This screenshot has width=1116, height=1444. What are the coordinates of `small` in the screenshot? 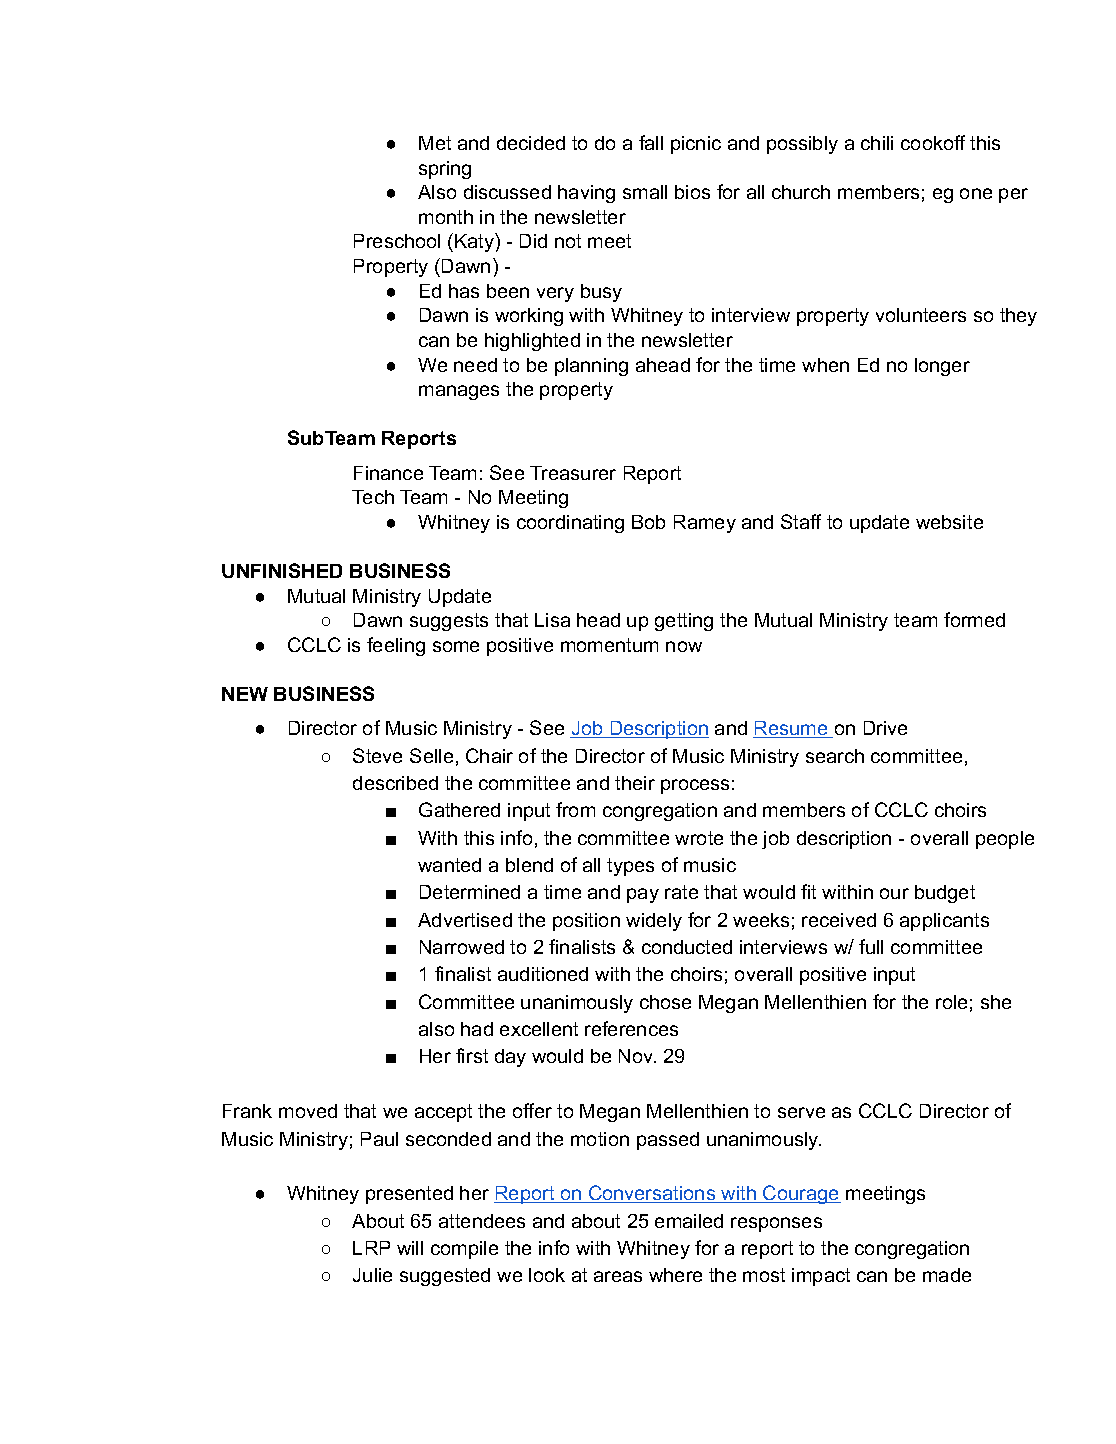 It's located at (645, 192).
